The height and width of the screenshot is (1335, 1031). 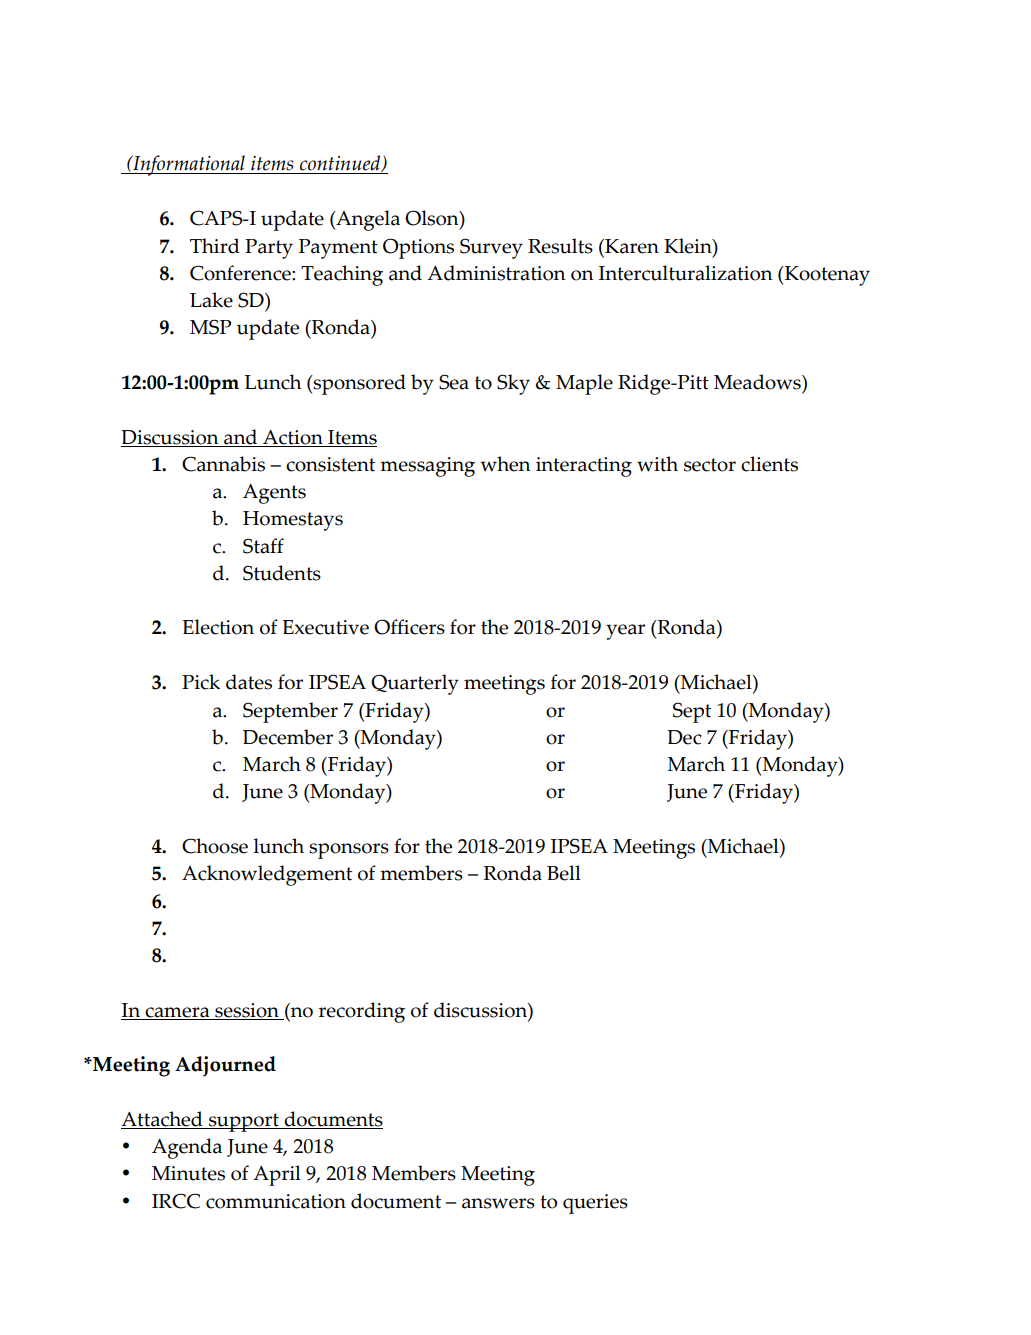 I want to click on Quarterly, so click(x=415, y=684).
